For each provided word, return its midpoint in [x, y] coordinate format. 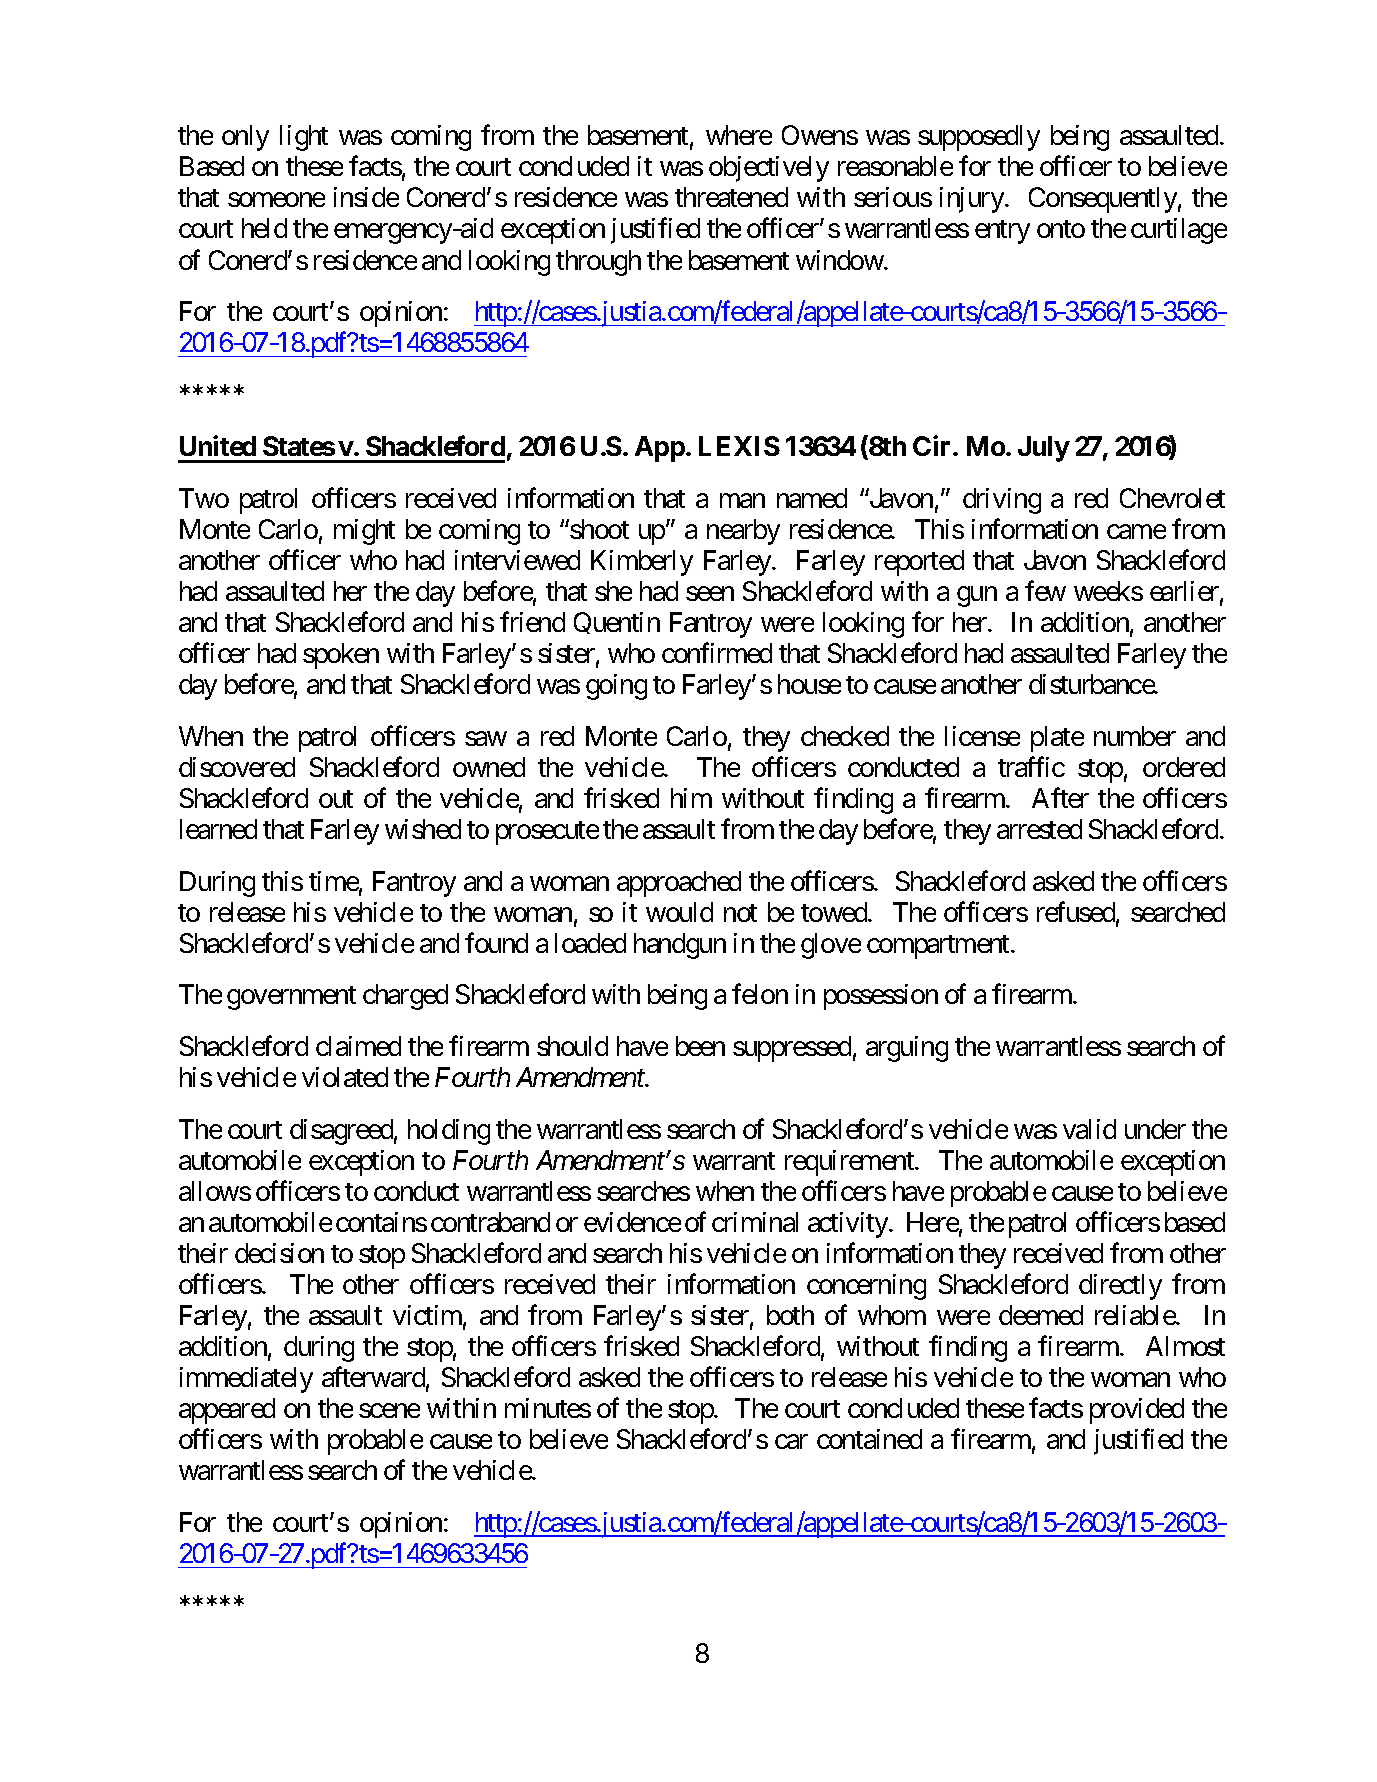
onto [1061, 229]
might [364, 532]
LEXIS [739, 446]
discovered [237, 767]
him [691, 798]
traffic [1031, 766]
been [700, 1046]
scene [389, 1411]
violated [345, 1077]
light [304, 138]
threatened [731, 197]
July [1044, 449]
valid [1089, 1129]
